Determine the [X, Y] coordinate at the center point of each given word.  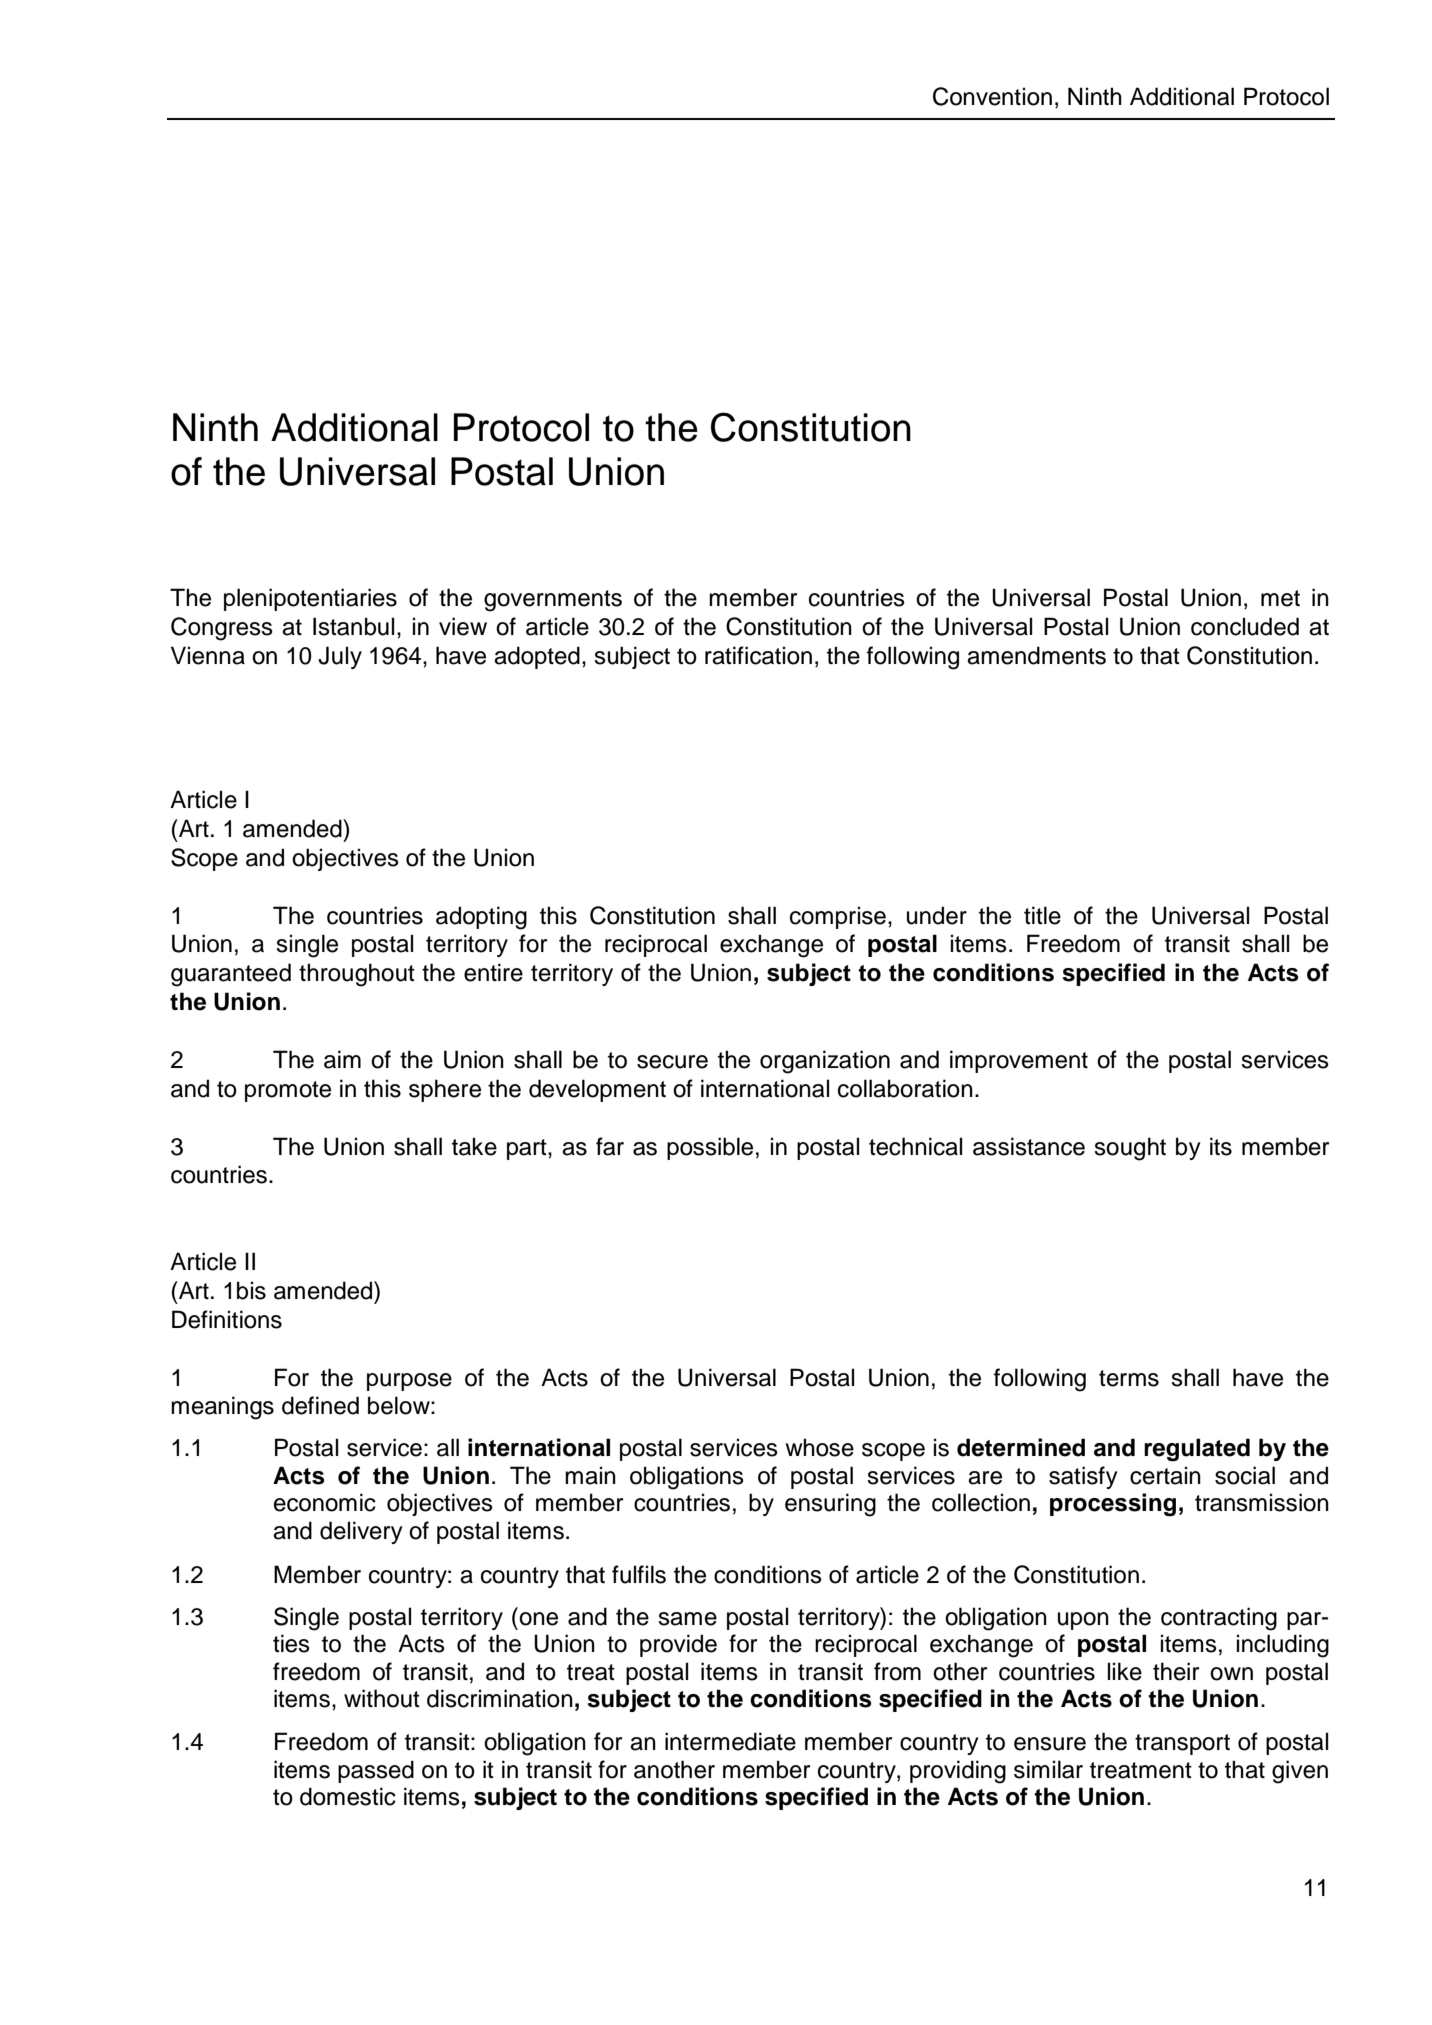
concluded [1245, 626]
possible [710, 1148]
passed [376, 1771]
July [340, 657]
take [474, 1146]
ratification [758, 655]
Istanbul [353, 626]
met [1280, 598]
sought [1130, 1149]
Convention [992, 96]
